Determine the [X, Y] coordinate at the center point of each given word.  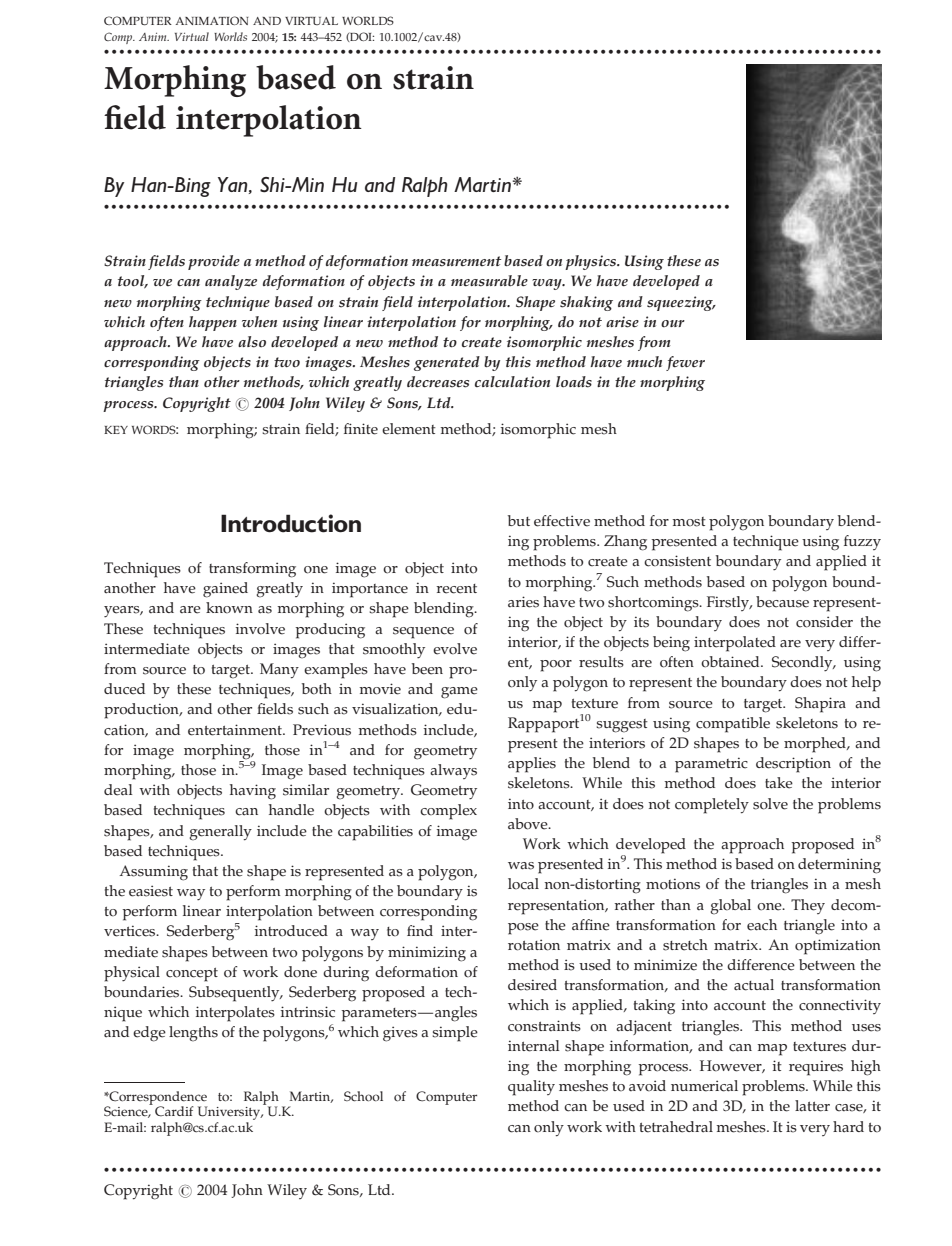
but [519, 520]
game [459, 693]
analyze [231, 282]
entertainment [236, 730]
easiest [151, 891]
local [523, 884]
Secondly [803, 663]
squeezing [681, 303]
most [689, 522]
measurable [489, 281]
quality [531, 1088]
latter [812, 1106]
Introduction [291, 523]
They [808, 906]
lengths [193, 1034]
